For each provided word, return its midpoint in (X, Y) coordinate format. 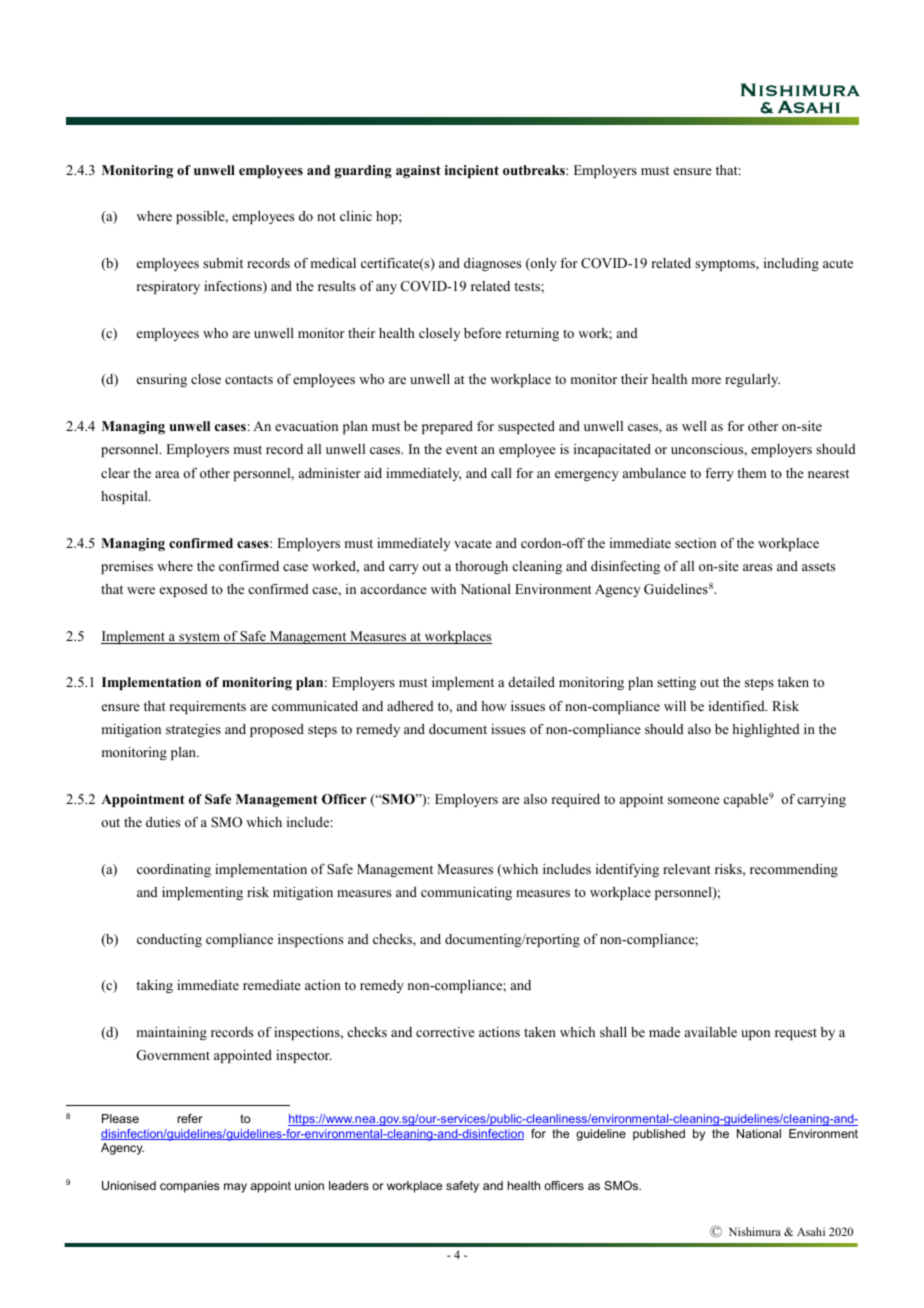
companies (189, 1187)
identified (738, 706)
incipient (472, 171)
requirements (208, 707)
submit (223, 263)
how (493, 706)
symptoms (726, 265)
